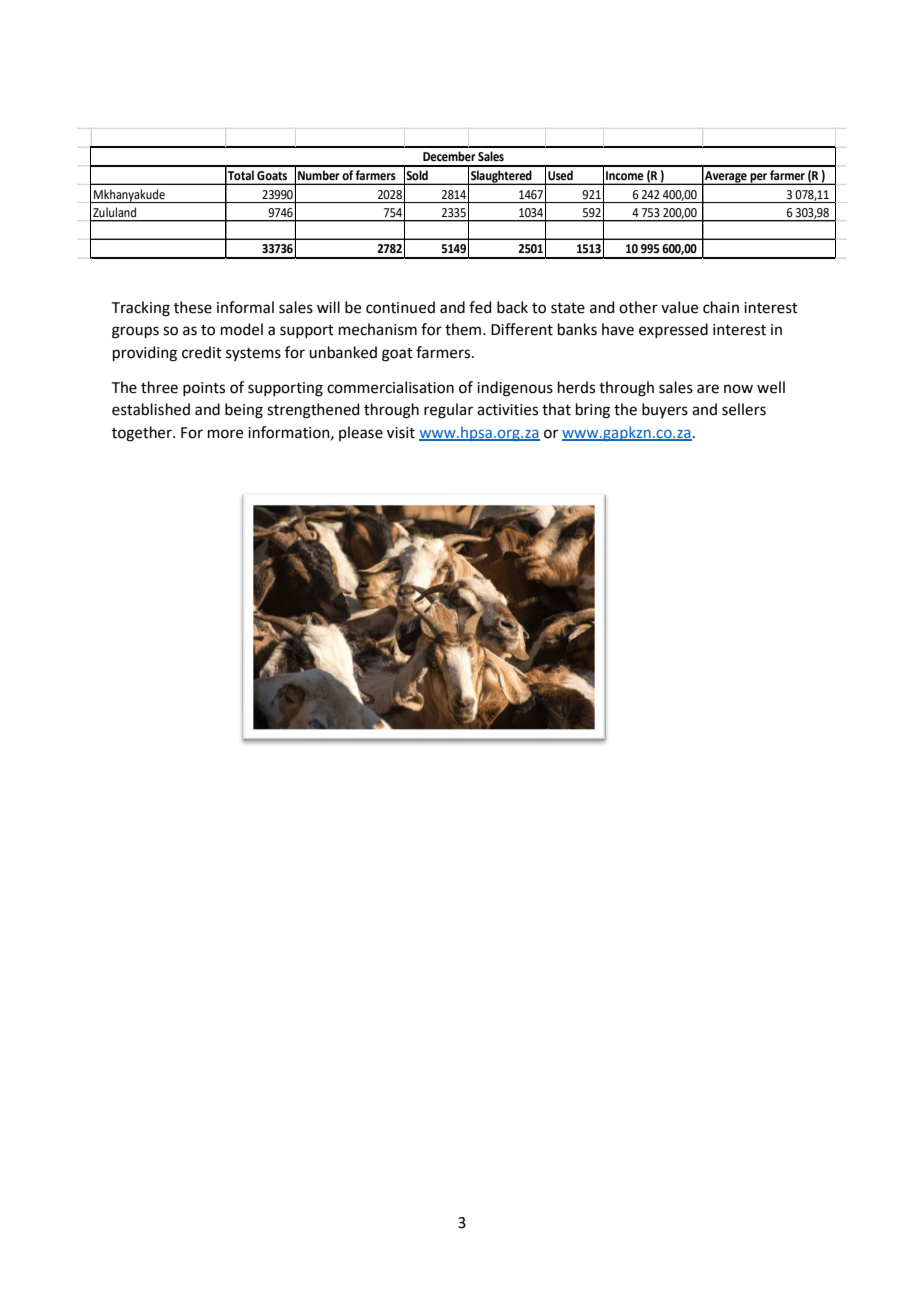 The image size is (924, 1308). I want to click on fed, so click(480, 307).
